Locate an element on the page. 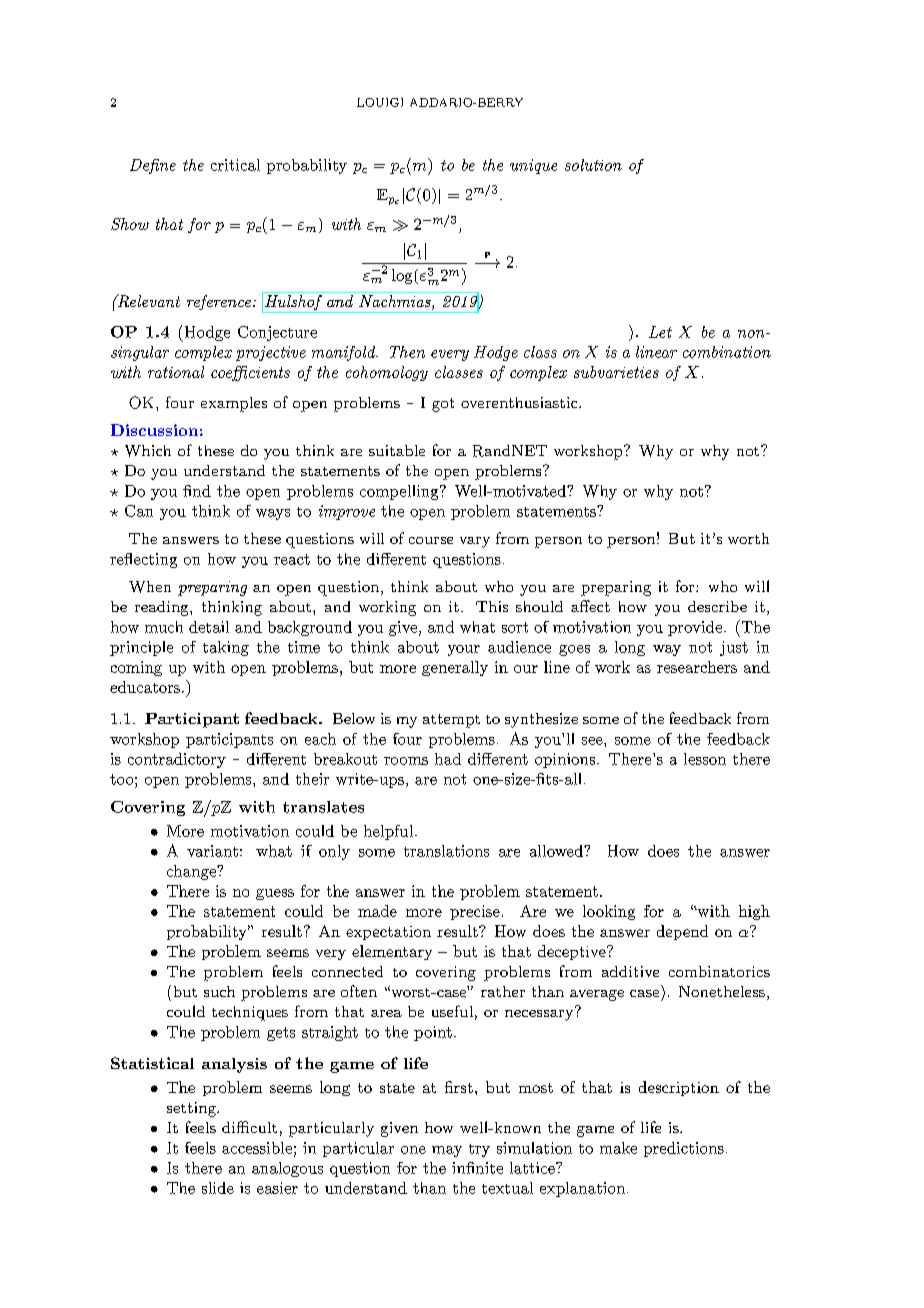 Image resolution: width=924 pixels, height=1308 pixels. unique is located at coordinates (533, 166).
